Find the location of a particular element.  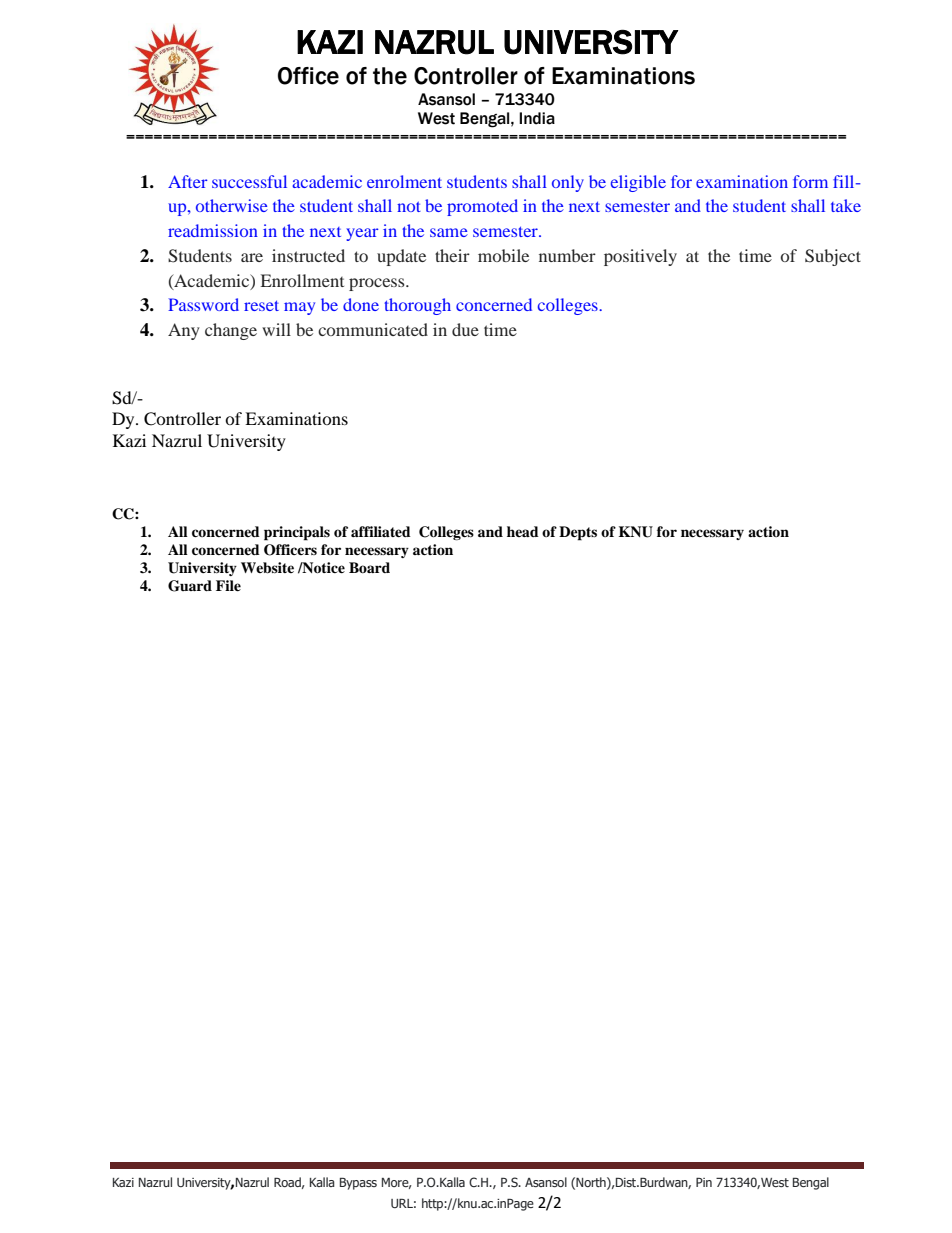

principals is located at coordinates (297, 533).
